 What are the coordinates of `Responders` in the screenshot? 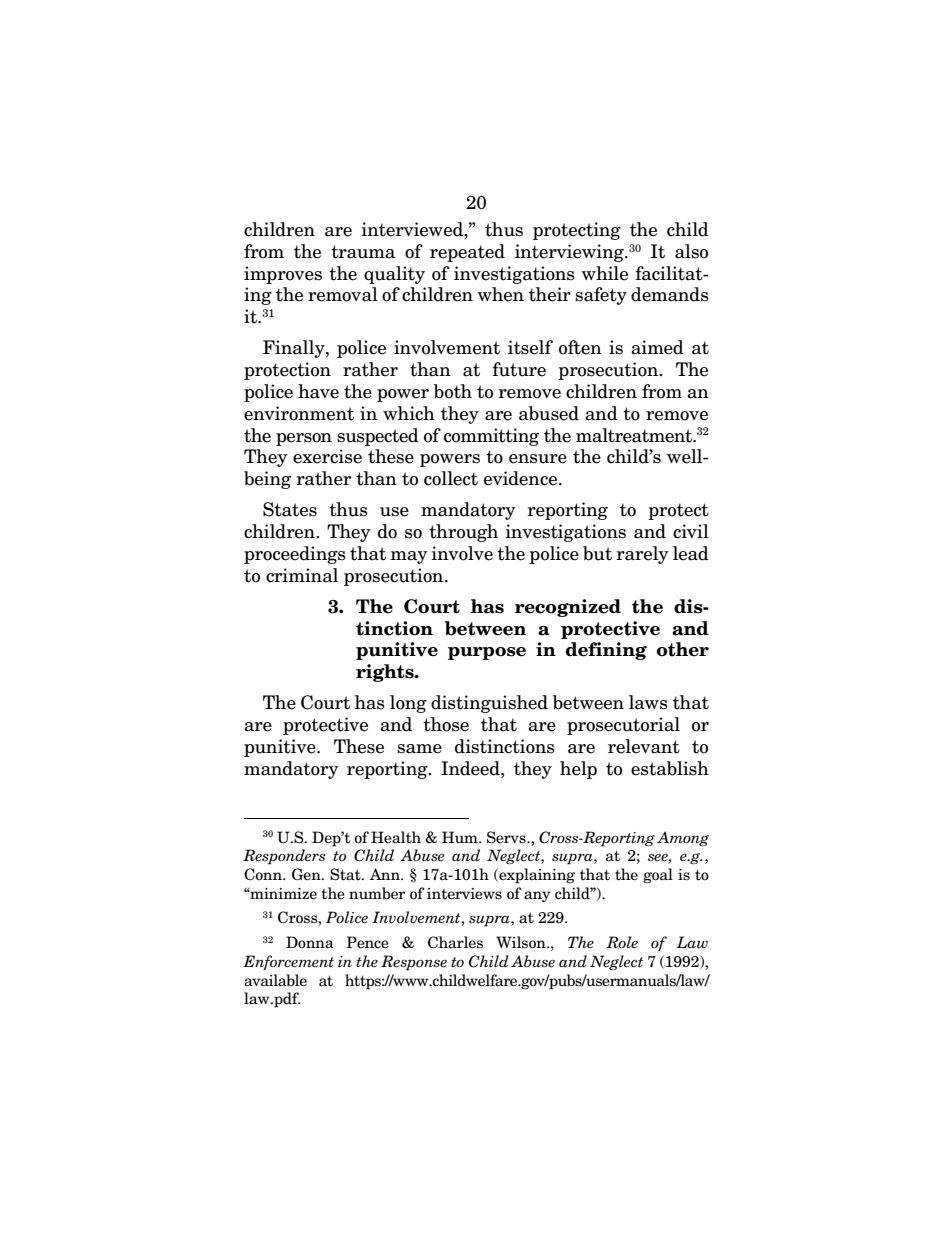 It's located at (284, 857).
